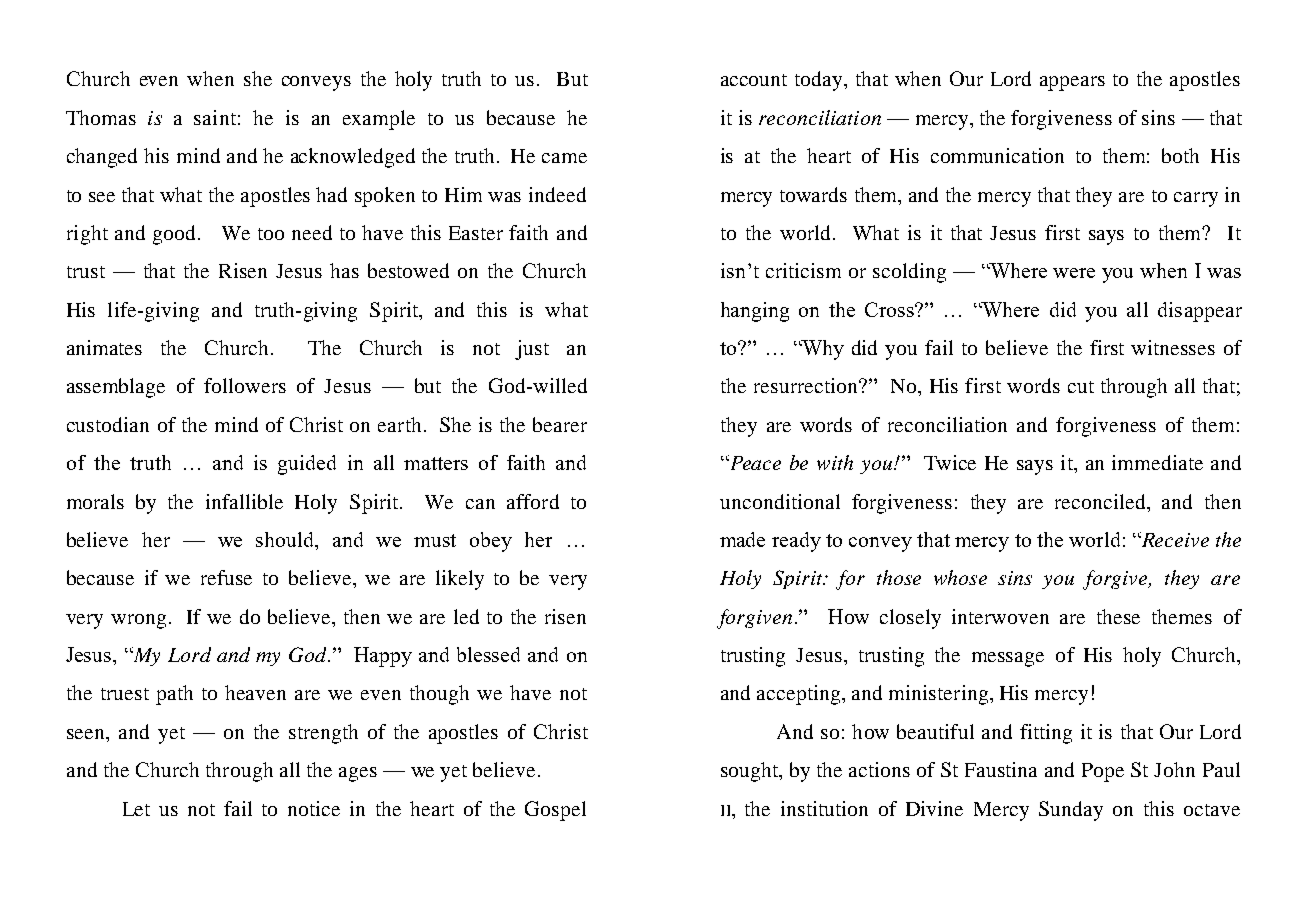  What do you see at coordinates (215, 117) in the screenshot?
I see `saint` at bounding box center [215, 117].
